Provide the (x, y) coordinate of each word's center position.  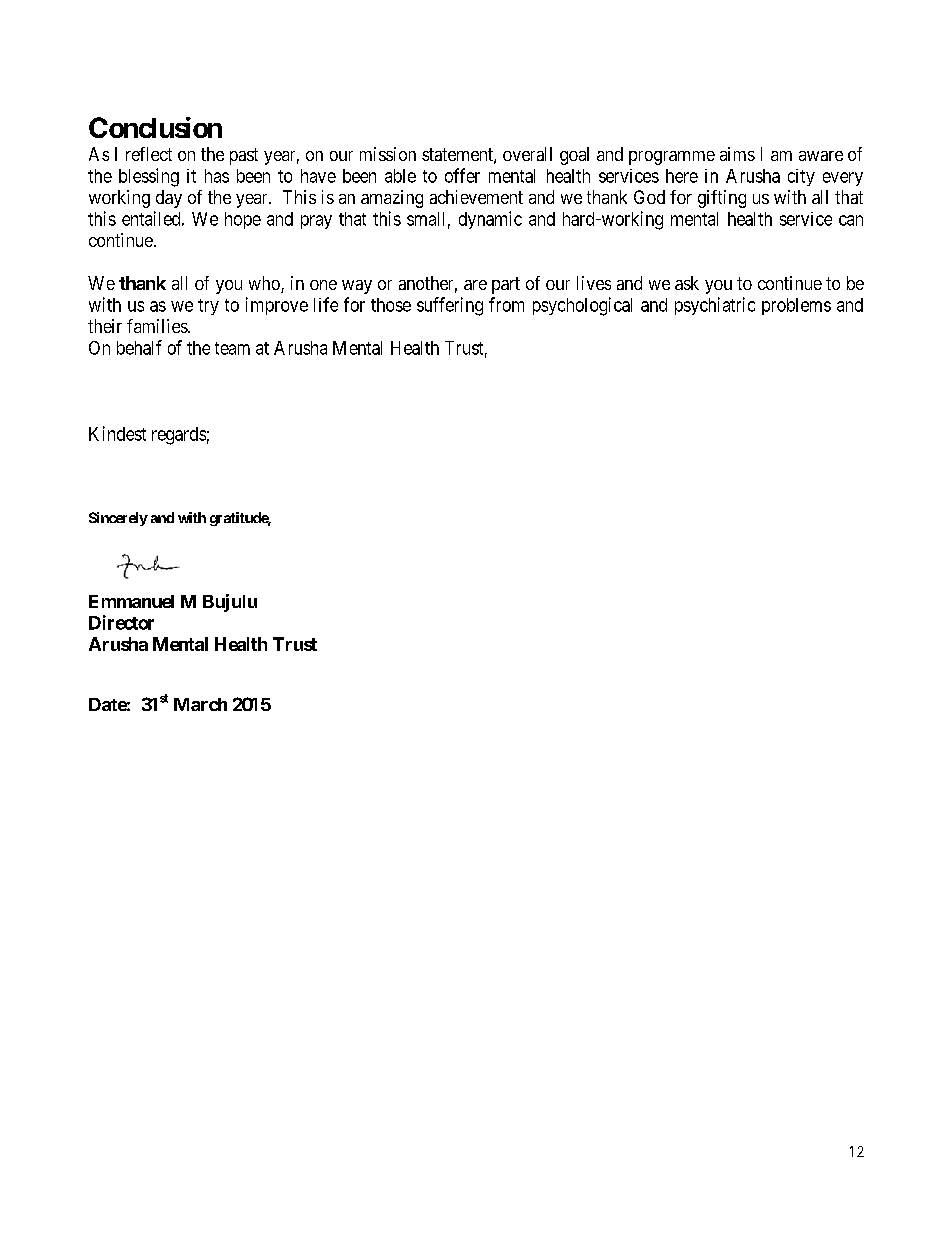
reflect (149, 154)
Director (121, 622)
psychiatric (715, 306)
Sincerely (118, 519)
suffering (450, 306)
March (200, 704)
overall (527, 154)
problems (796, 306)
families (158, 326)
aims (737, 154)
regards (179, 436)
